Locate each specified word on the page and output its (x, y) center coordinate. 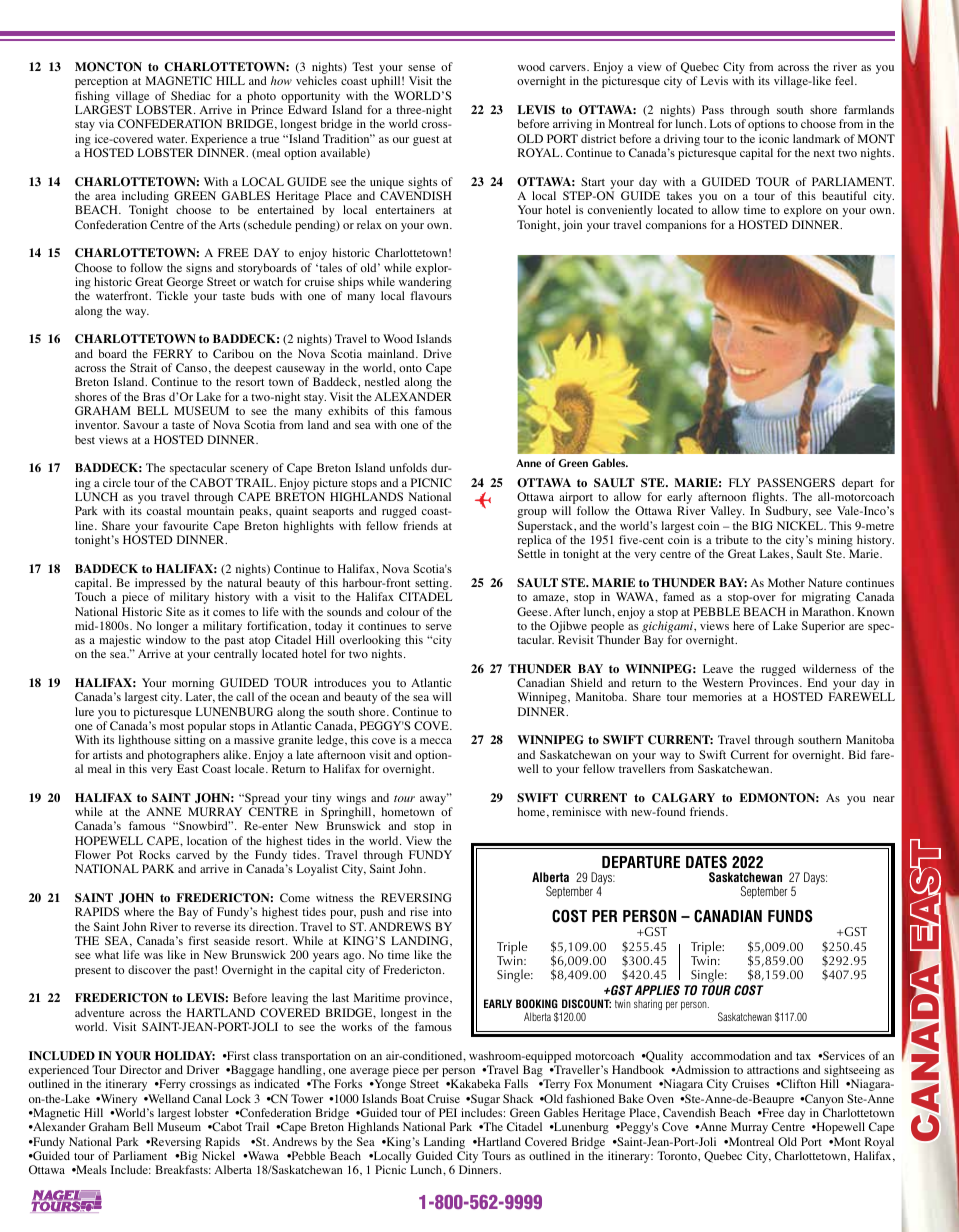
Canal (207, 1098)
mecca (436, 741)
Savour (141, 424)
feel (845, 80)
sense (421, 68)
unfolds (408, 467)
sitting (190, 741)
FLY (740, 482)
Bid (857, 754)
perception (101, 82)
